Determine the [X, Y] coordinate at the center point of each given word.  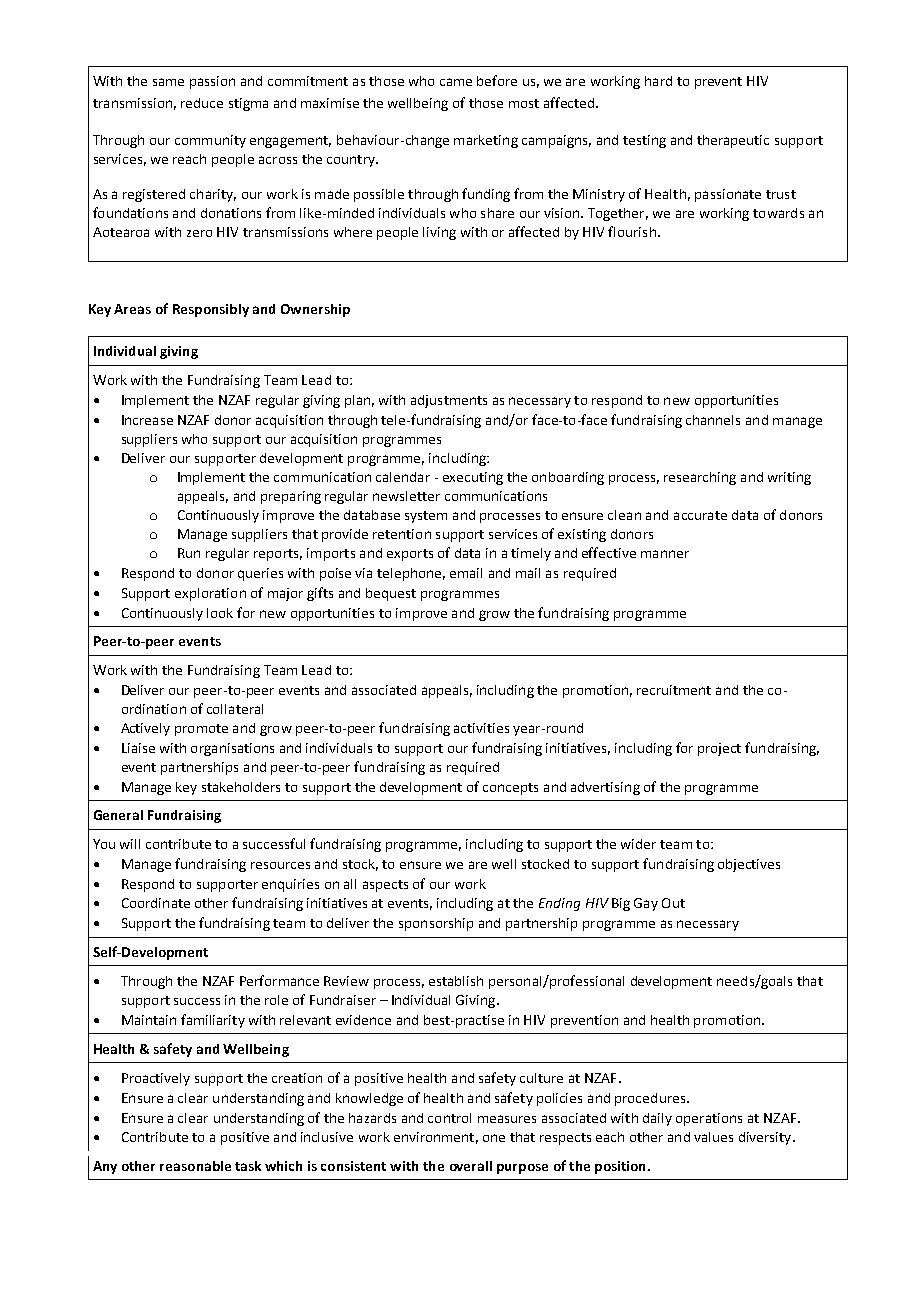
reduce [202, 103]
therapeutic [733, 141]
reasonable [195, 1166]
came [456, 82]
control [449, 1118]
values [713, 1137]
